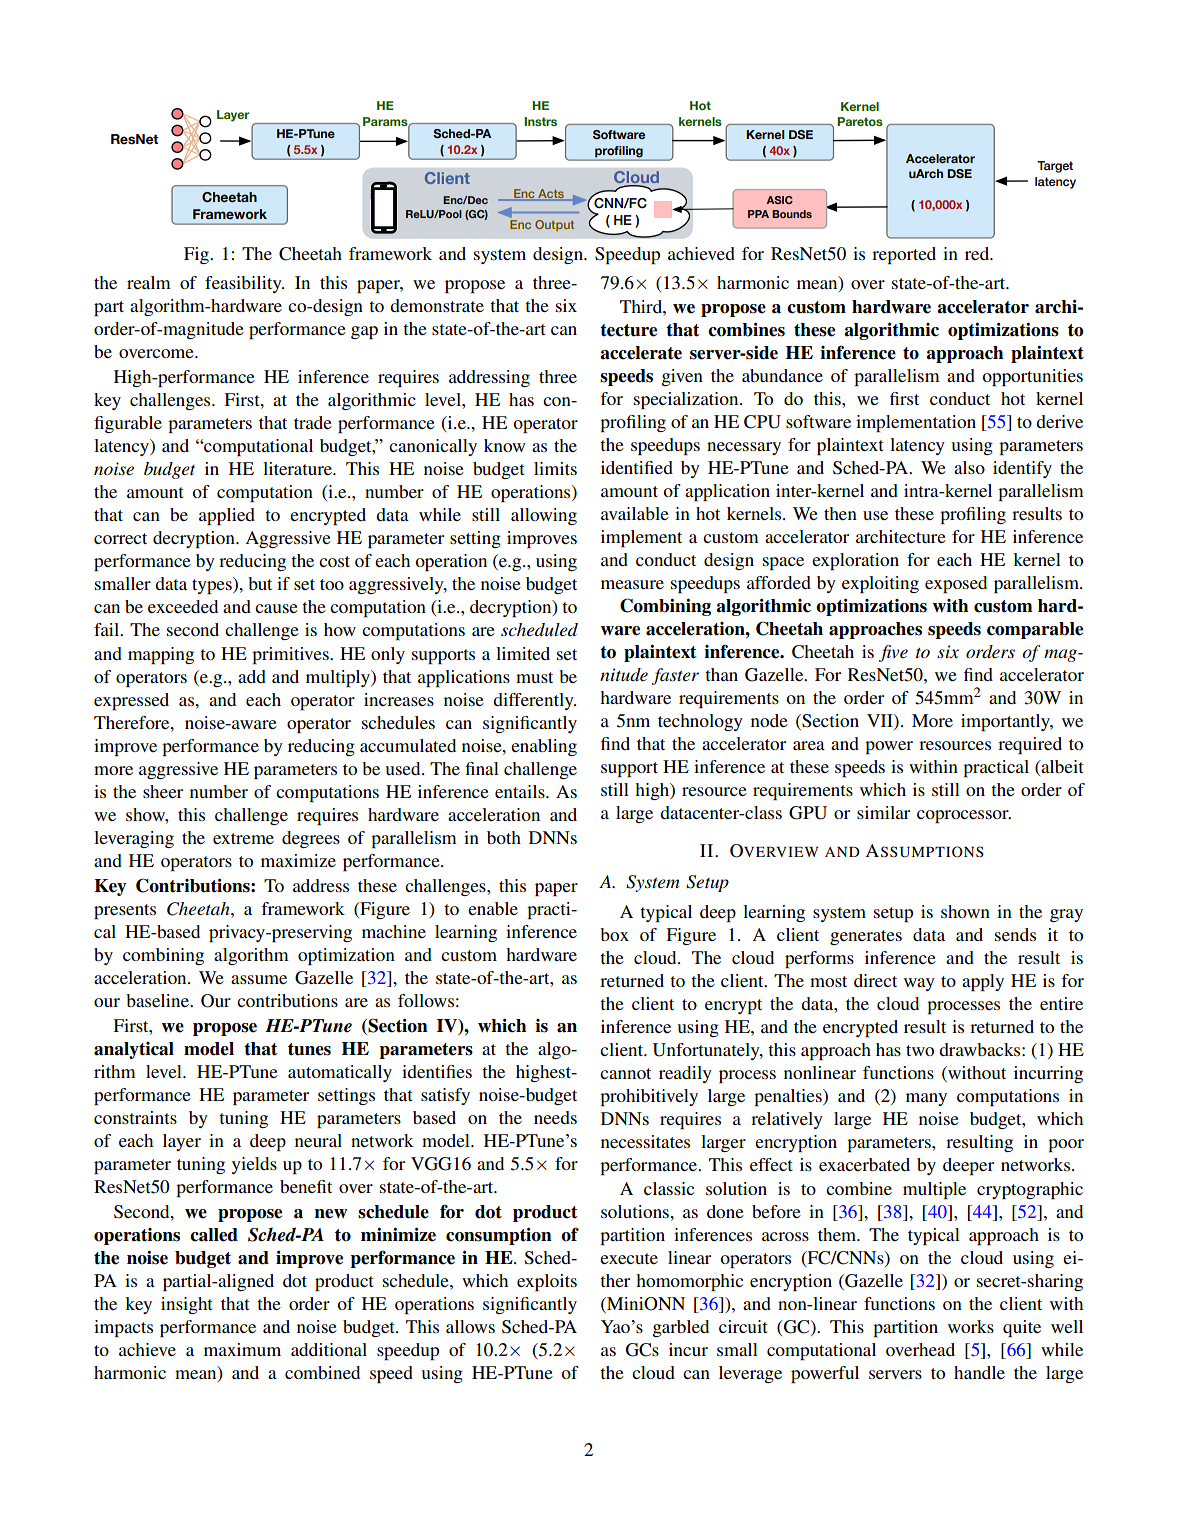 The image size is (1178, 1524). What do you see at coordinates (979, 1372) in the document?
I see `handle` at bounding box center [979, 1372].
